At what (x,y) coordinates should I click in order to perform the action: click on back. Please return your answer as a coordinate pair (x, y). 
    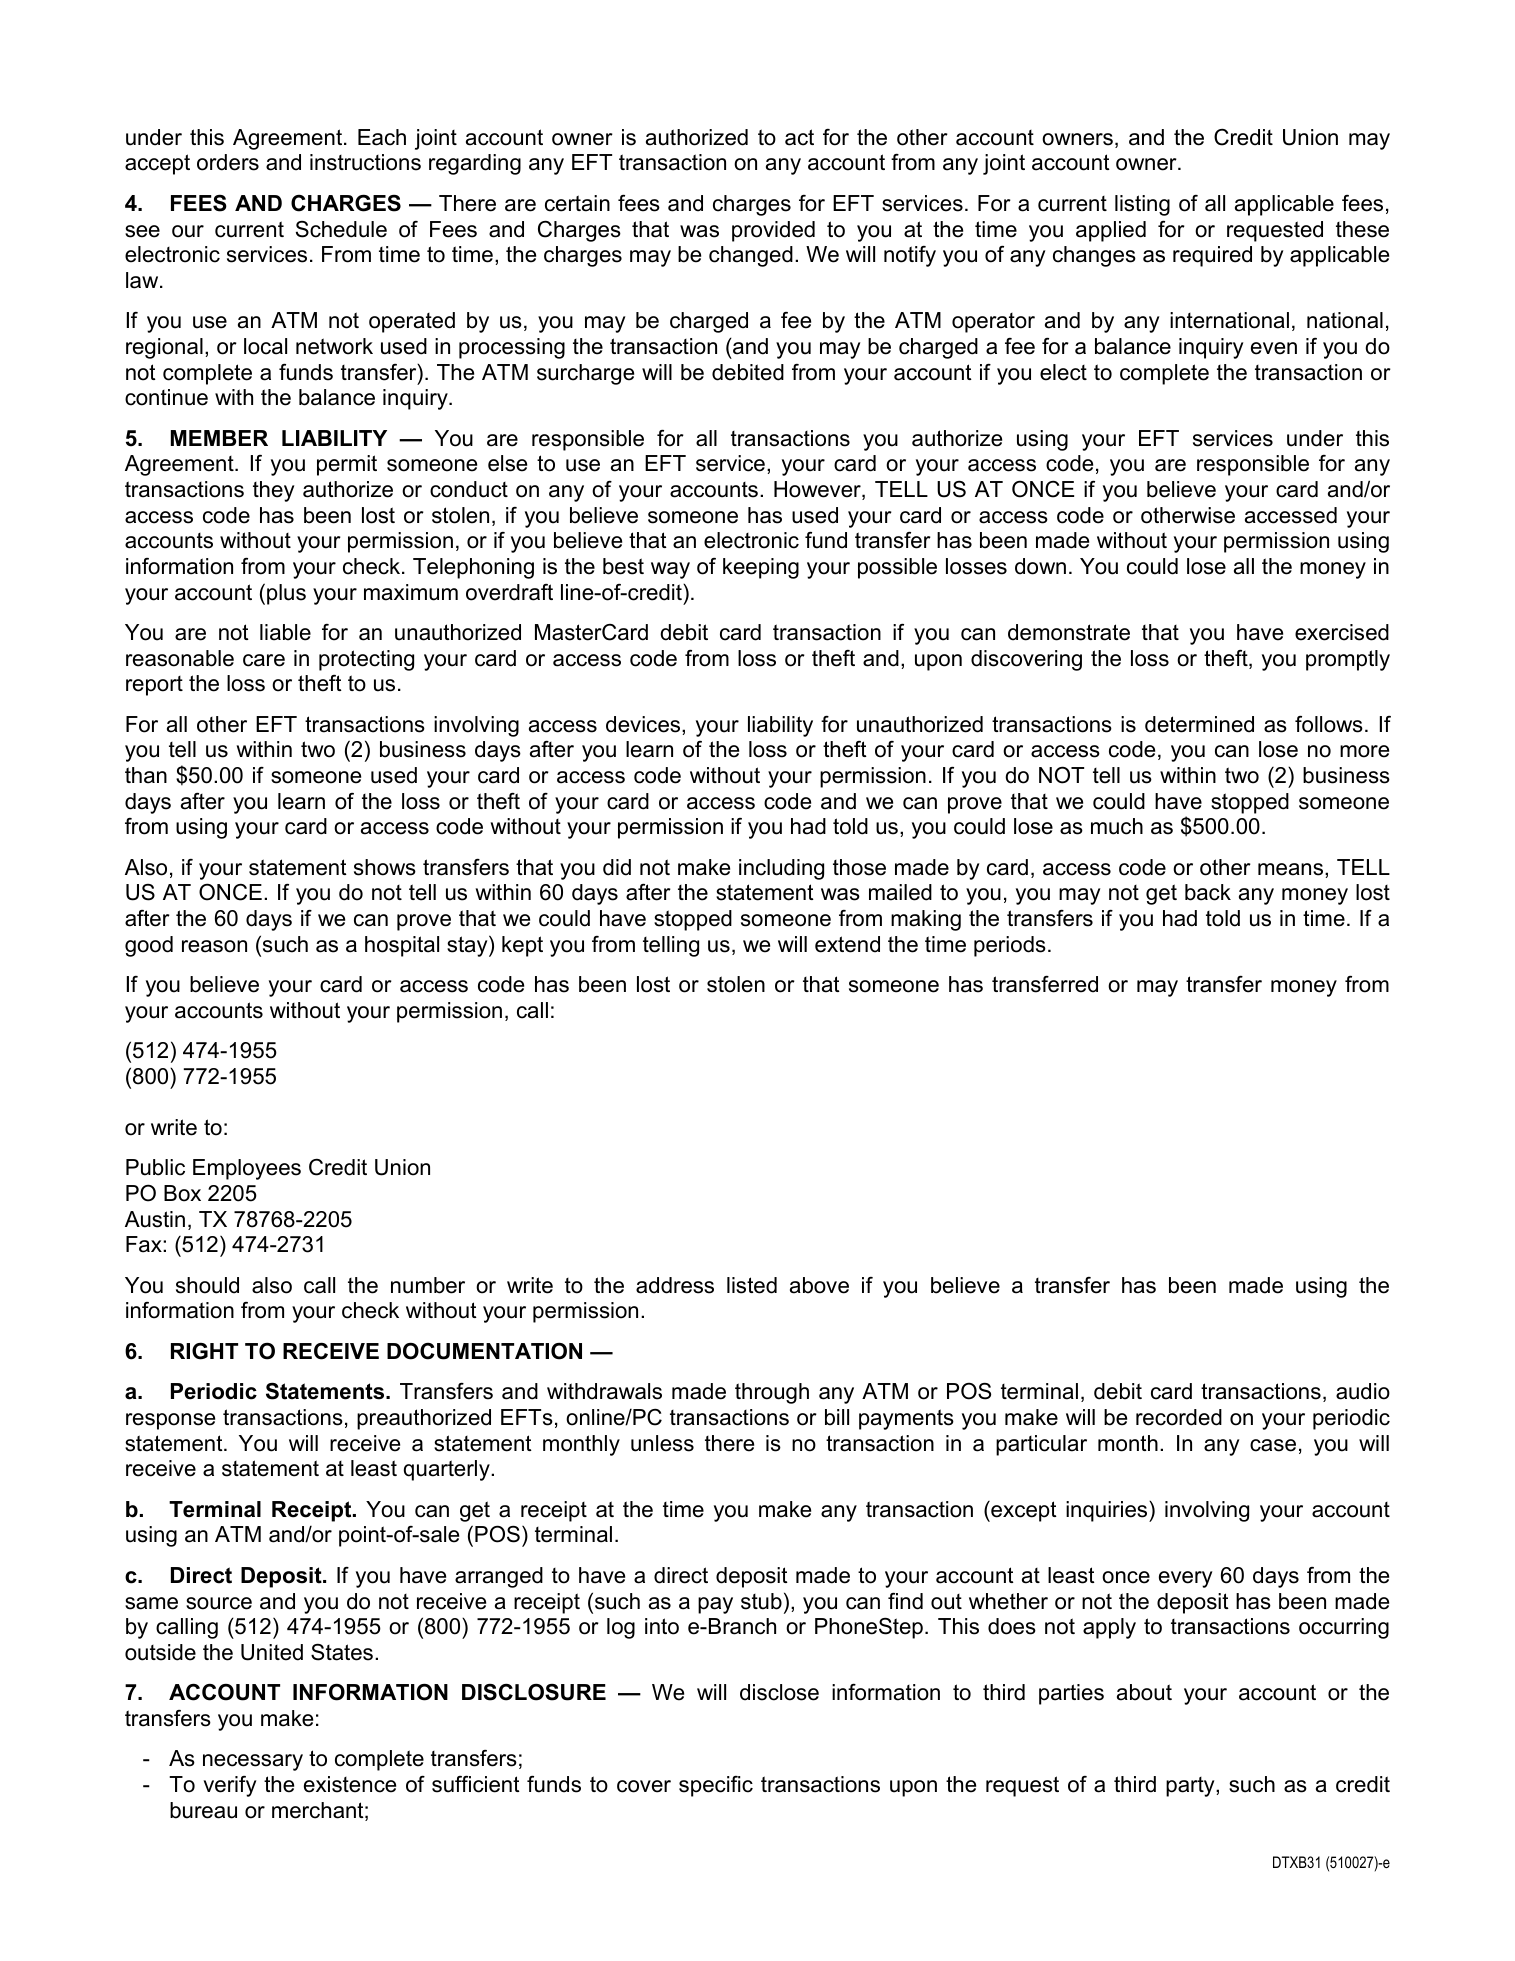
    Looking at the image, I should click on (1208, 892).
